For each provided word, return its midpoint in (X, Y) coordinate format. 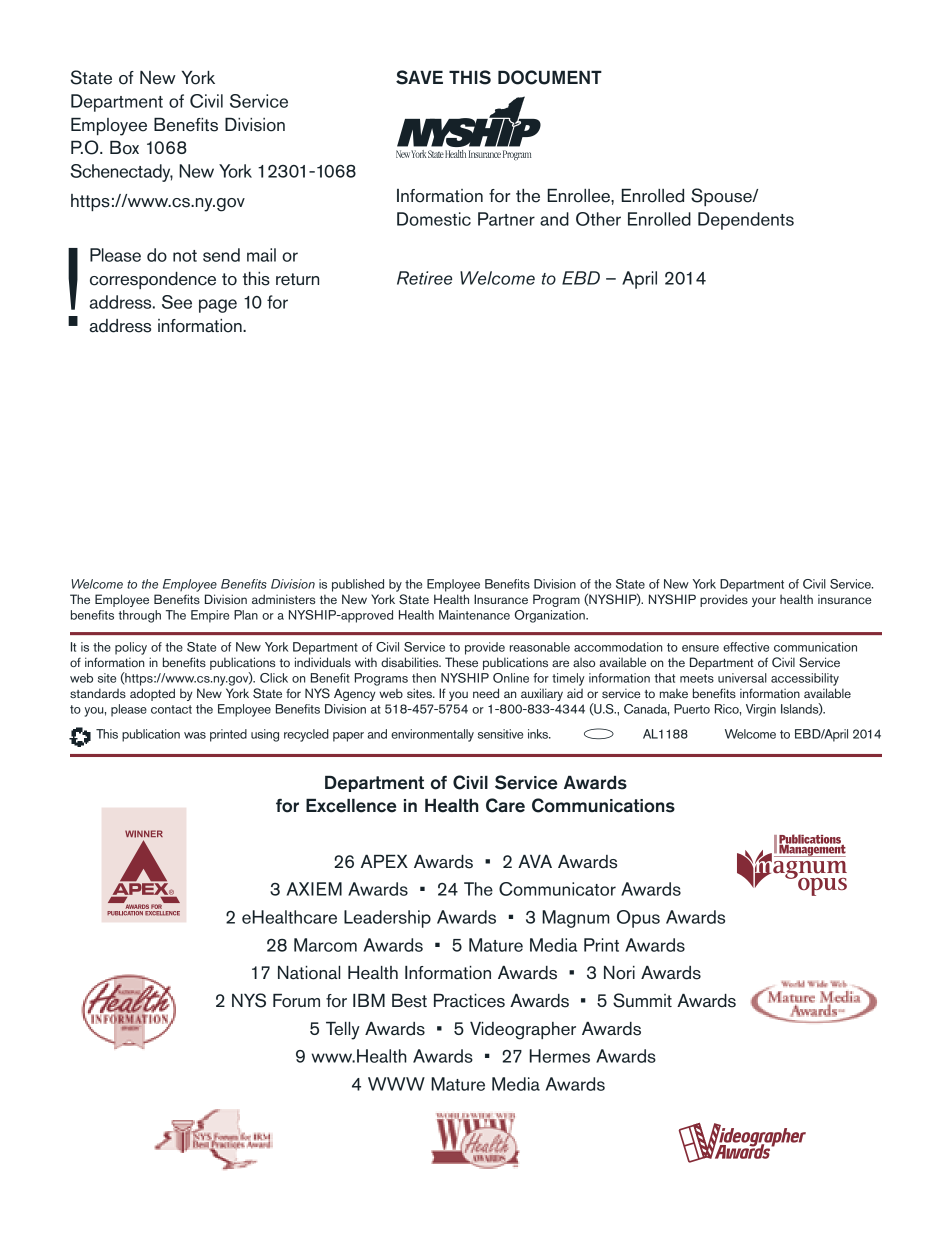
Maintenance (474, 615)
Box (124, 148)
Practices (469, 1001)
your (764, 602)
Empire (210, 616)
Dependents (746, 221)
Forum (296, 1001)
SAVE (419, 77)
